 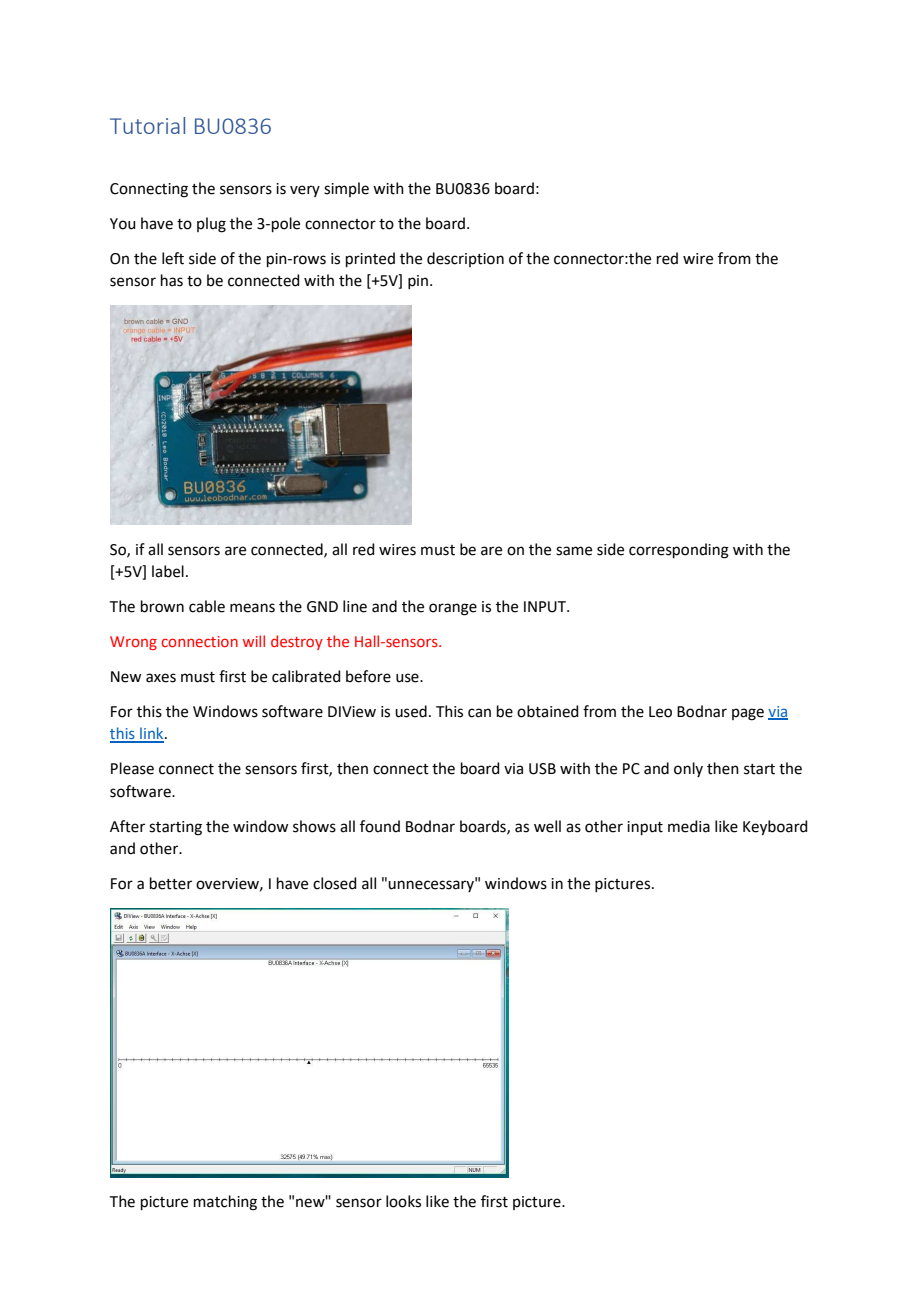 What do you see at coordinates (411, 711) in the screenshot?
I see `used` at bounding box center [411, 711].
